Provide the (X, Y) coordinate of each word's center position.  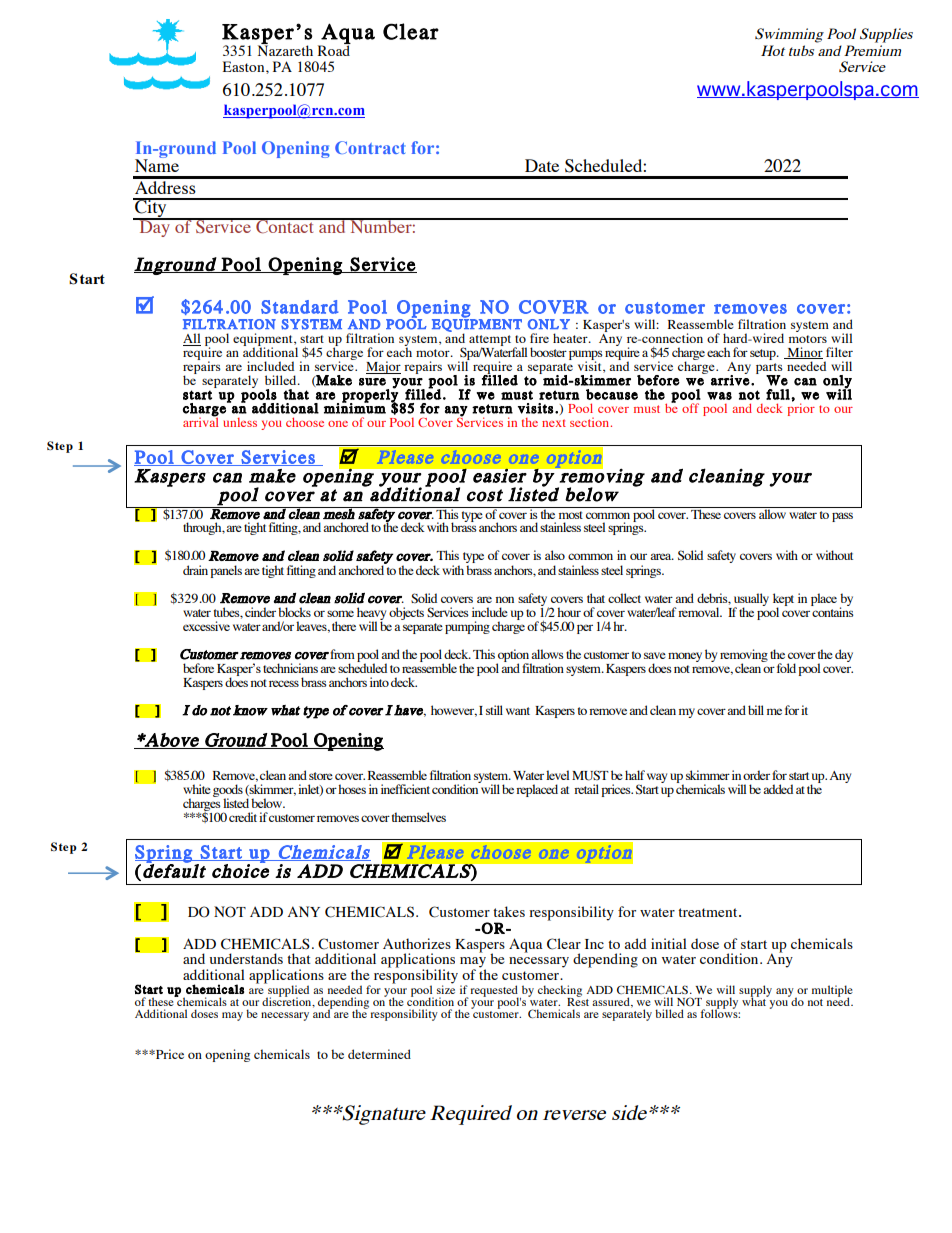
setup (764, 354)
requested (494, 992)
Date (542, 165)
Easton (245, 66)
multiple (832, 992)
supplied (287, 991)
